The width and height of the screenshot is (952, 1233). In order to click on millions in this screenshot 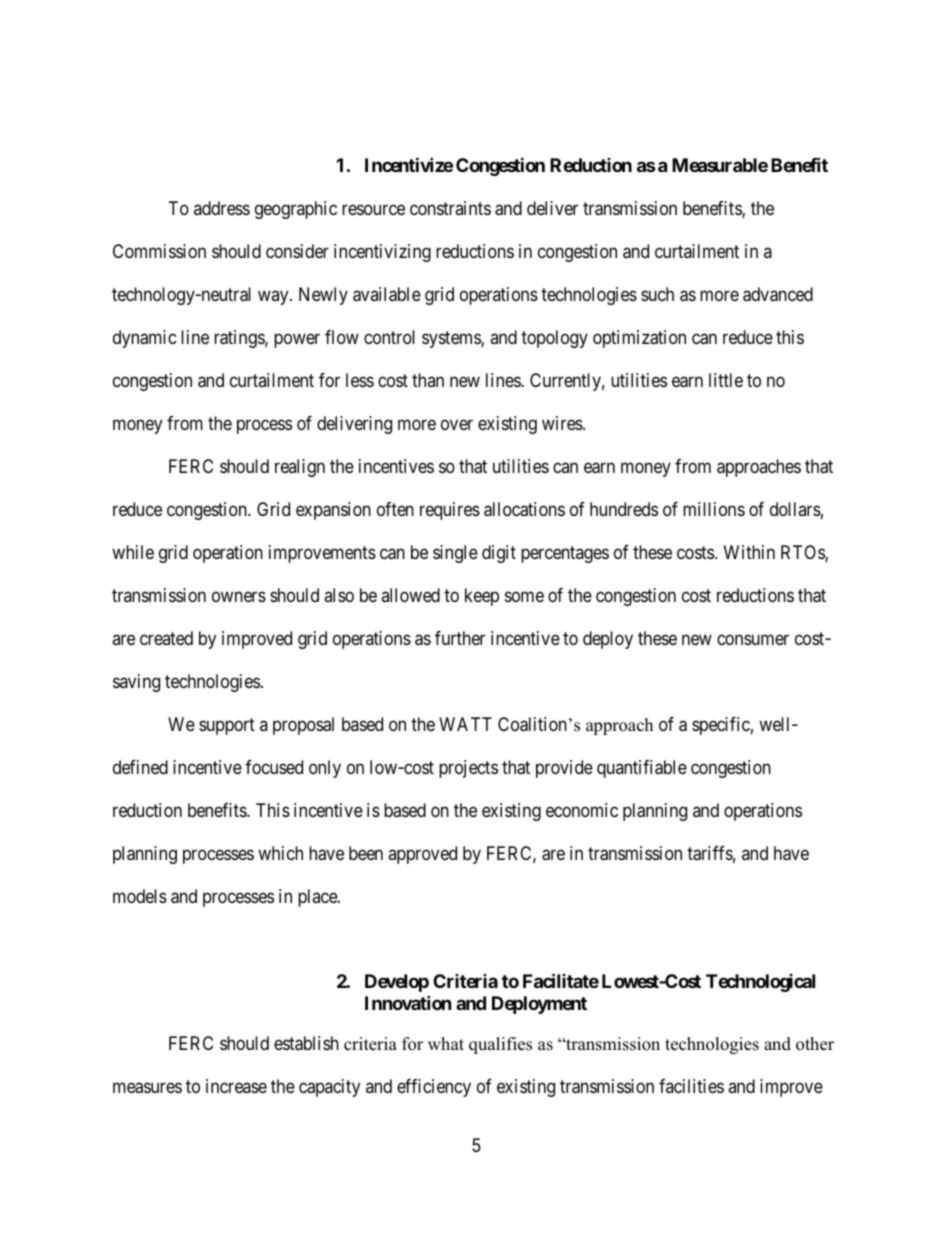, I will do `click(714, 509)`.
